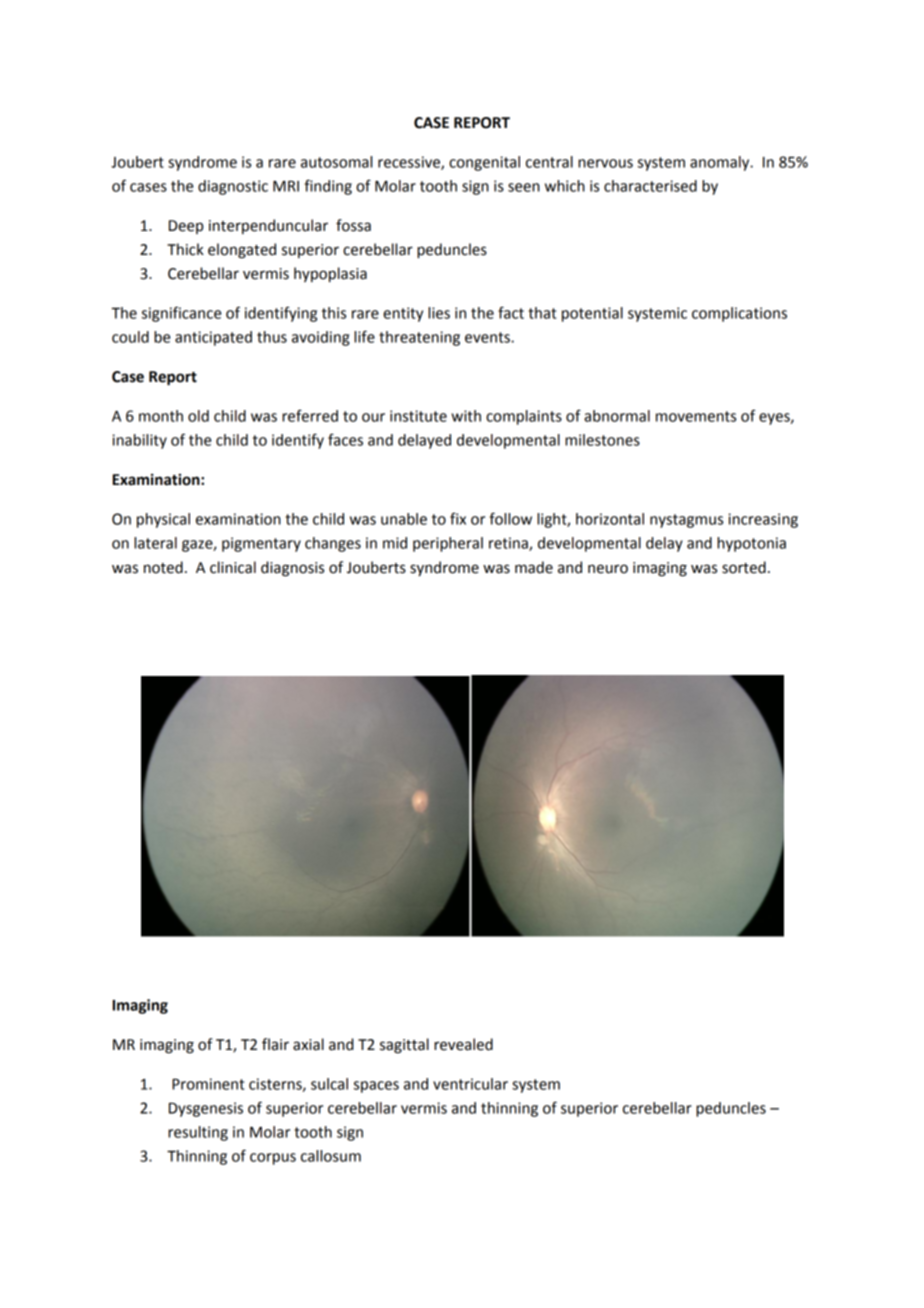 This screenshot has width=924, height=1308. I want to click on physical, so click(163, 520).
